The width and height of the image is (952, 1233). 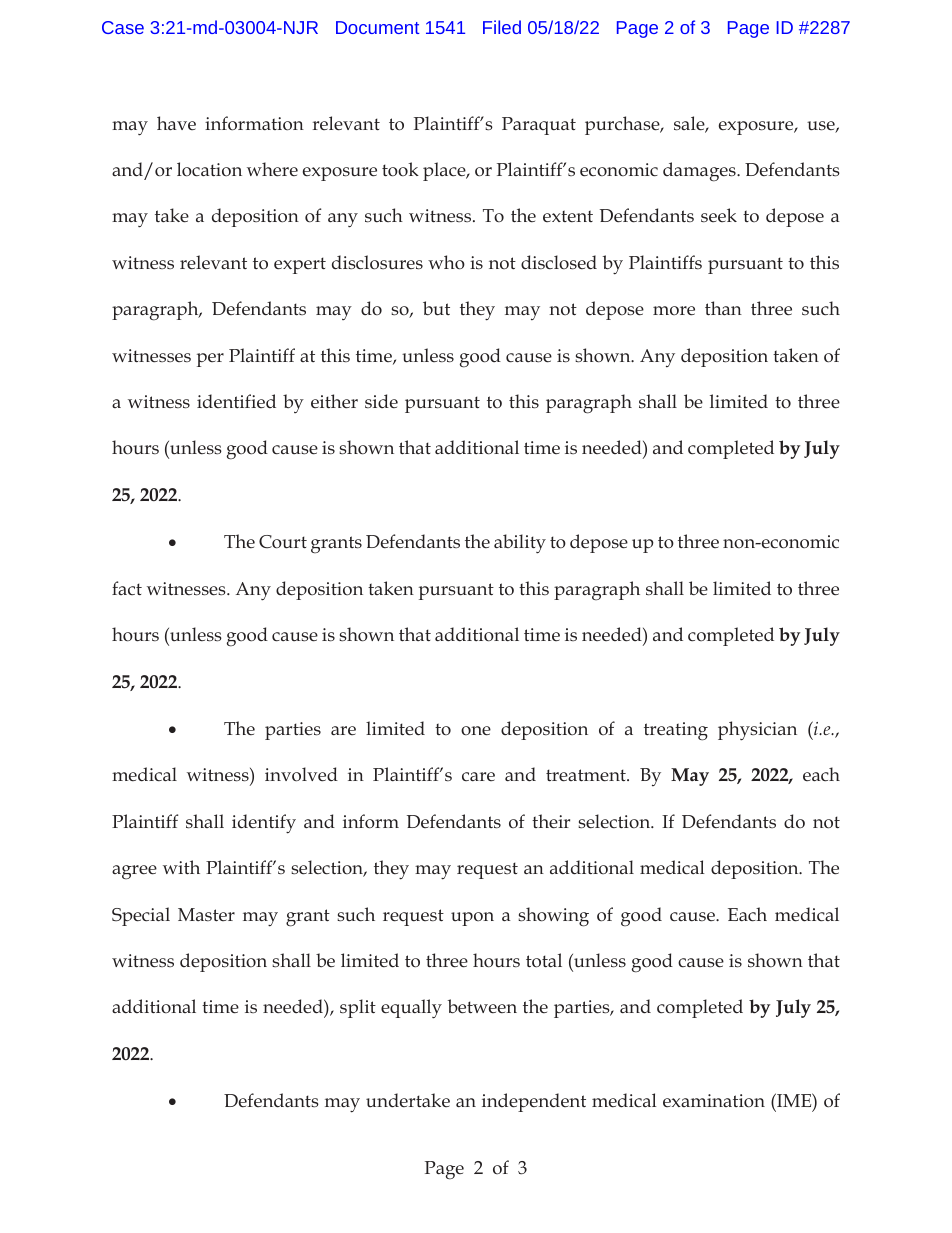 What do you see at coordinates (127, 588) in the image?
I see `fact` at bounding box center [127, 588].
